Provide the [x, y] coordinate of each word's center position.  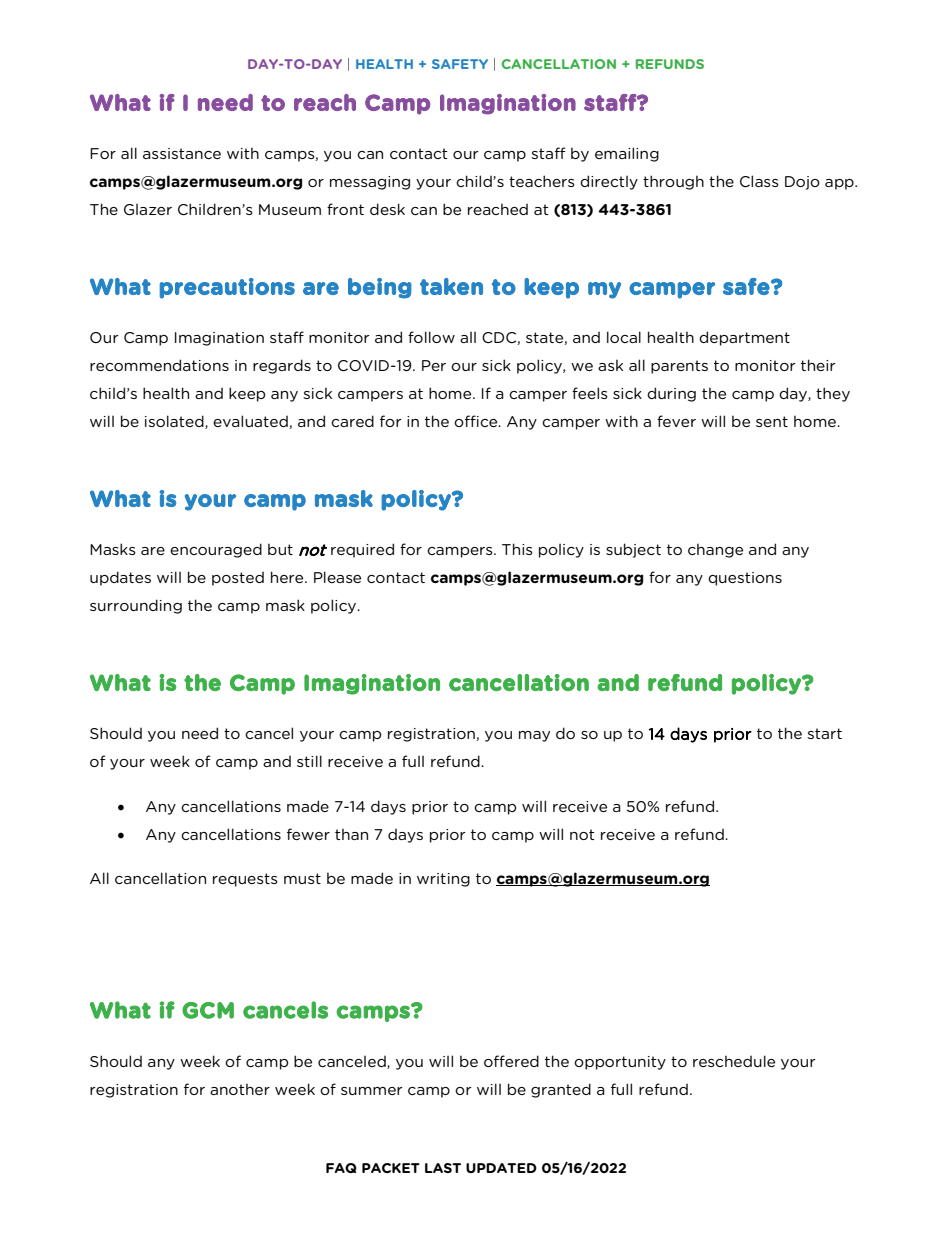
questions [745, 579]
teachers [542, 181]
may [534, 736]
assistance [182, 153]
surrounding [136, 606]
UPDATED [501, 1168]
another [240, 1089]
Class [759, 181]
